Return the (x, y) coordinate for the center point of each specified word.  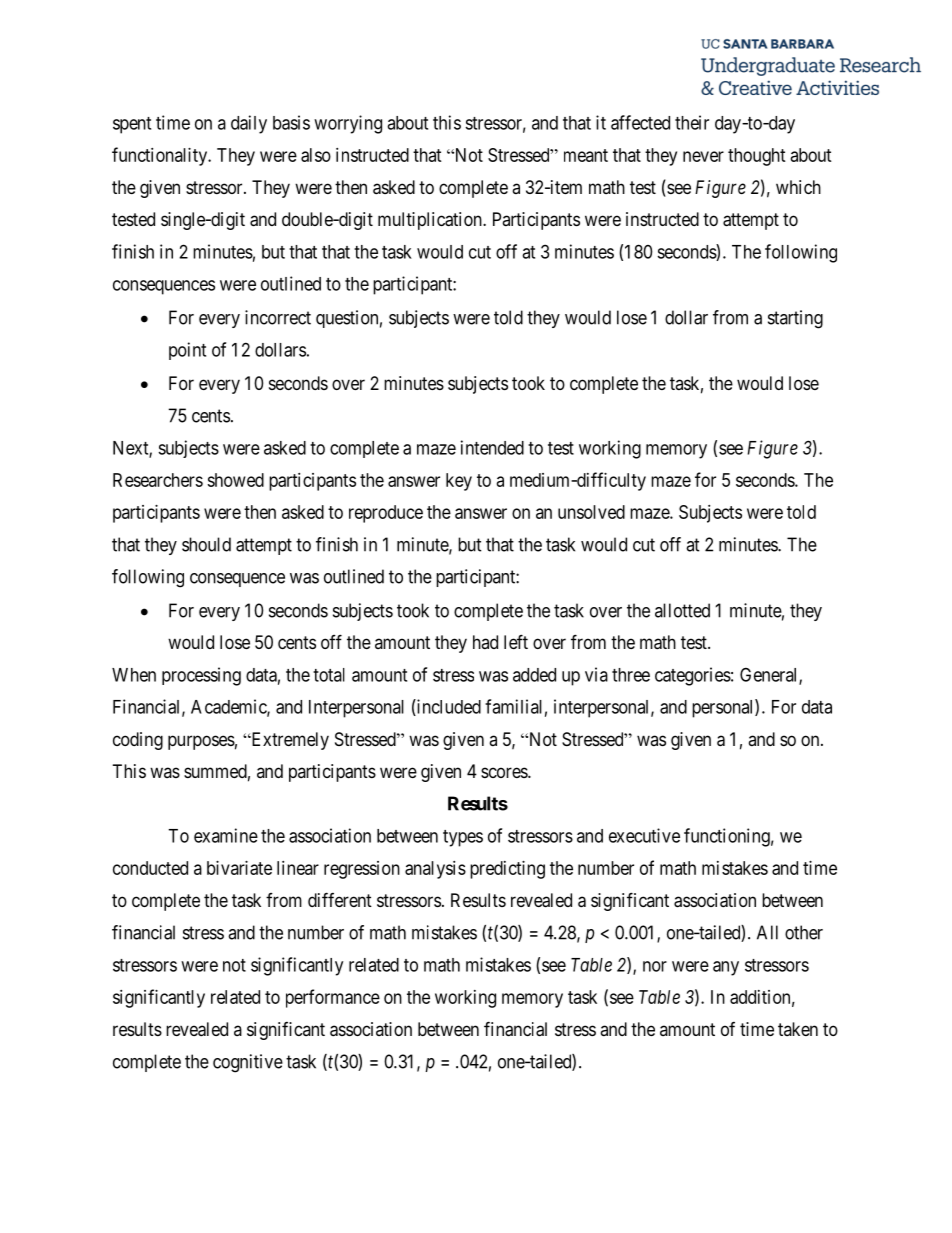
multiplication (431, 221)
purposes (201, 742)
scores (505, 772)
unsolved (591, 512)
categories (693, 676)
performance (333, 998)
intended (492, 447)
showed (235, 480)
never (703, 156)
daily (249, 124)
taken (798, 1029)
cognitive (248, 1063)
